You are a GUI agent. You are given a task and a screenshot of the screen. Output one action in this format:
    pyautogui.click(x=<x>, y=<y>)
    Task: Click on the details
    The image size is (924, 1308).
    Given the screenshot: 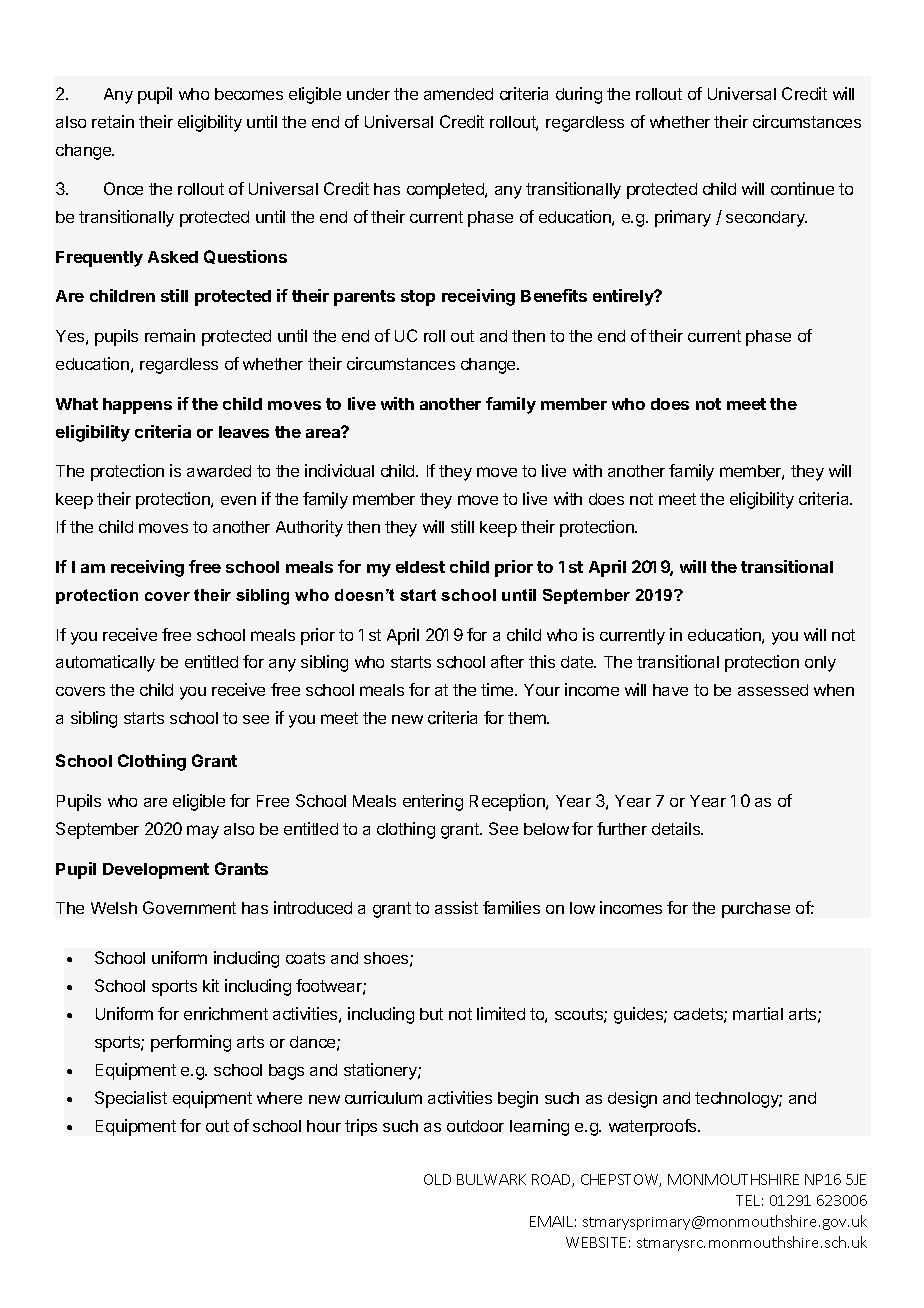 What is the action you would take?
    pyautogui.click(x=677, y=828)
